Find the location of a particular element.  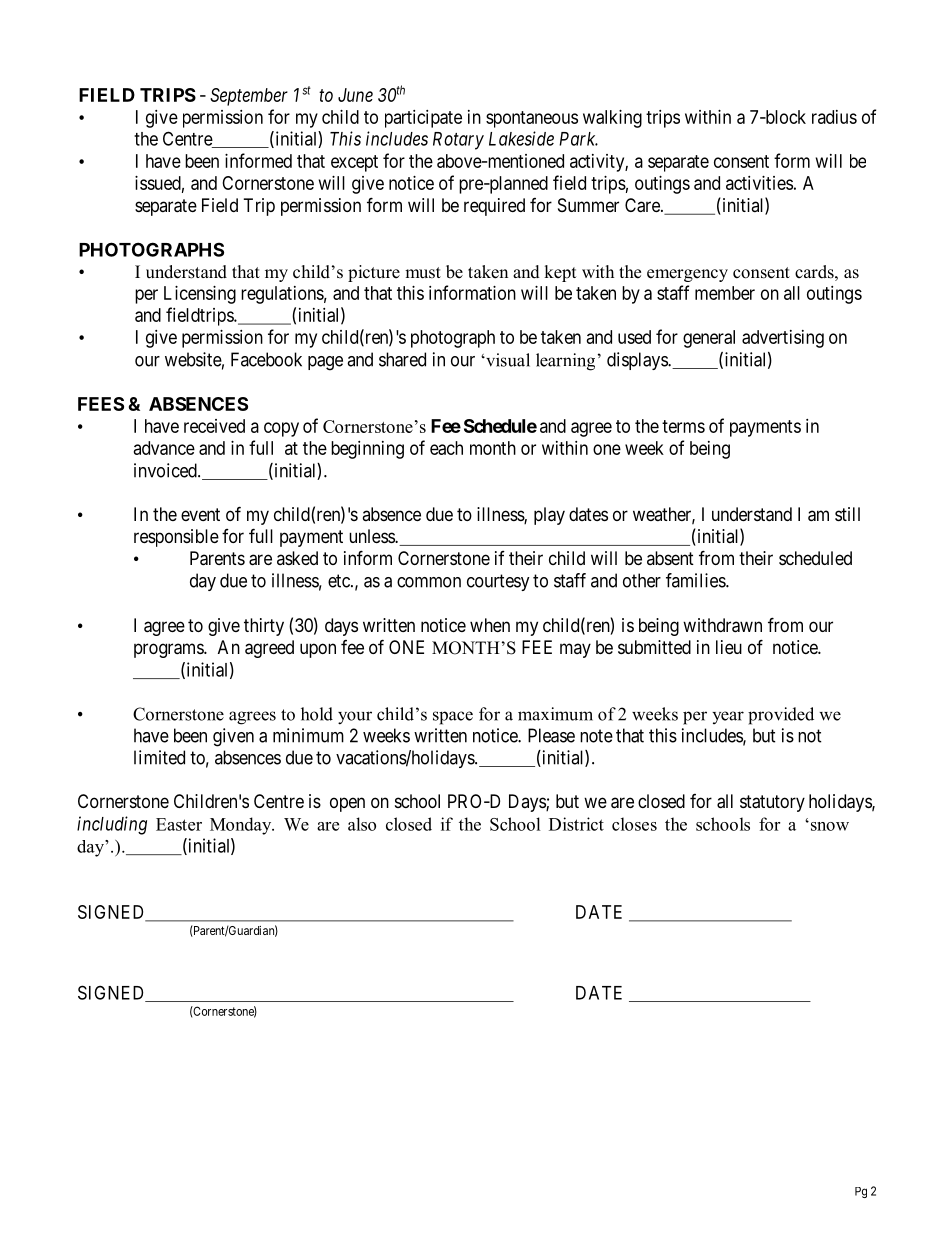

visual is located at coordinates (507, 360).
